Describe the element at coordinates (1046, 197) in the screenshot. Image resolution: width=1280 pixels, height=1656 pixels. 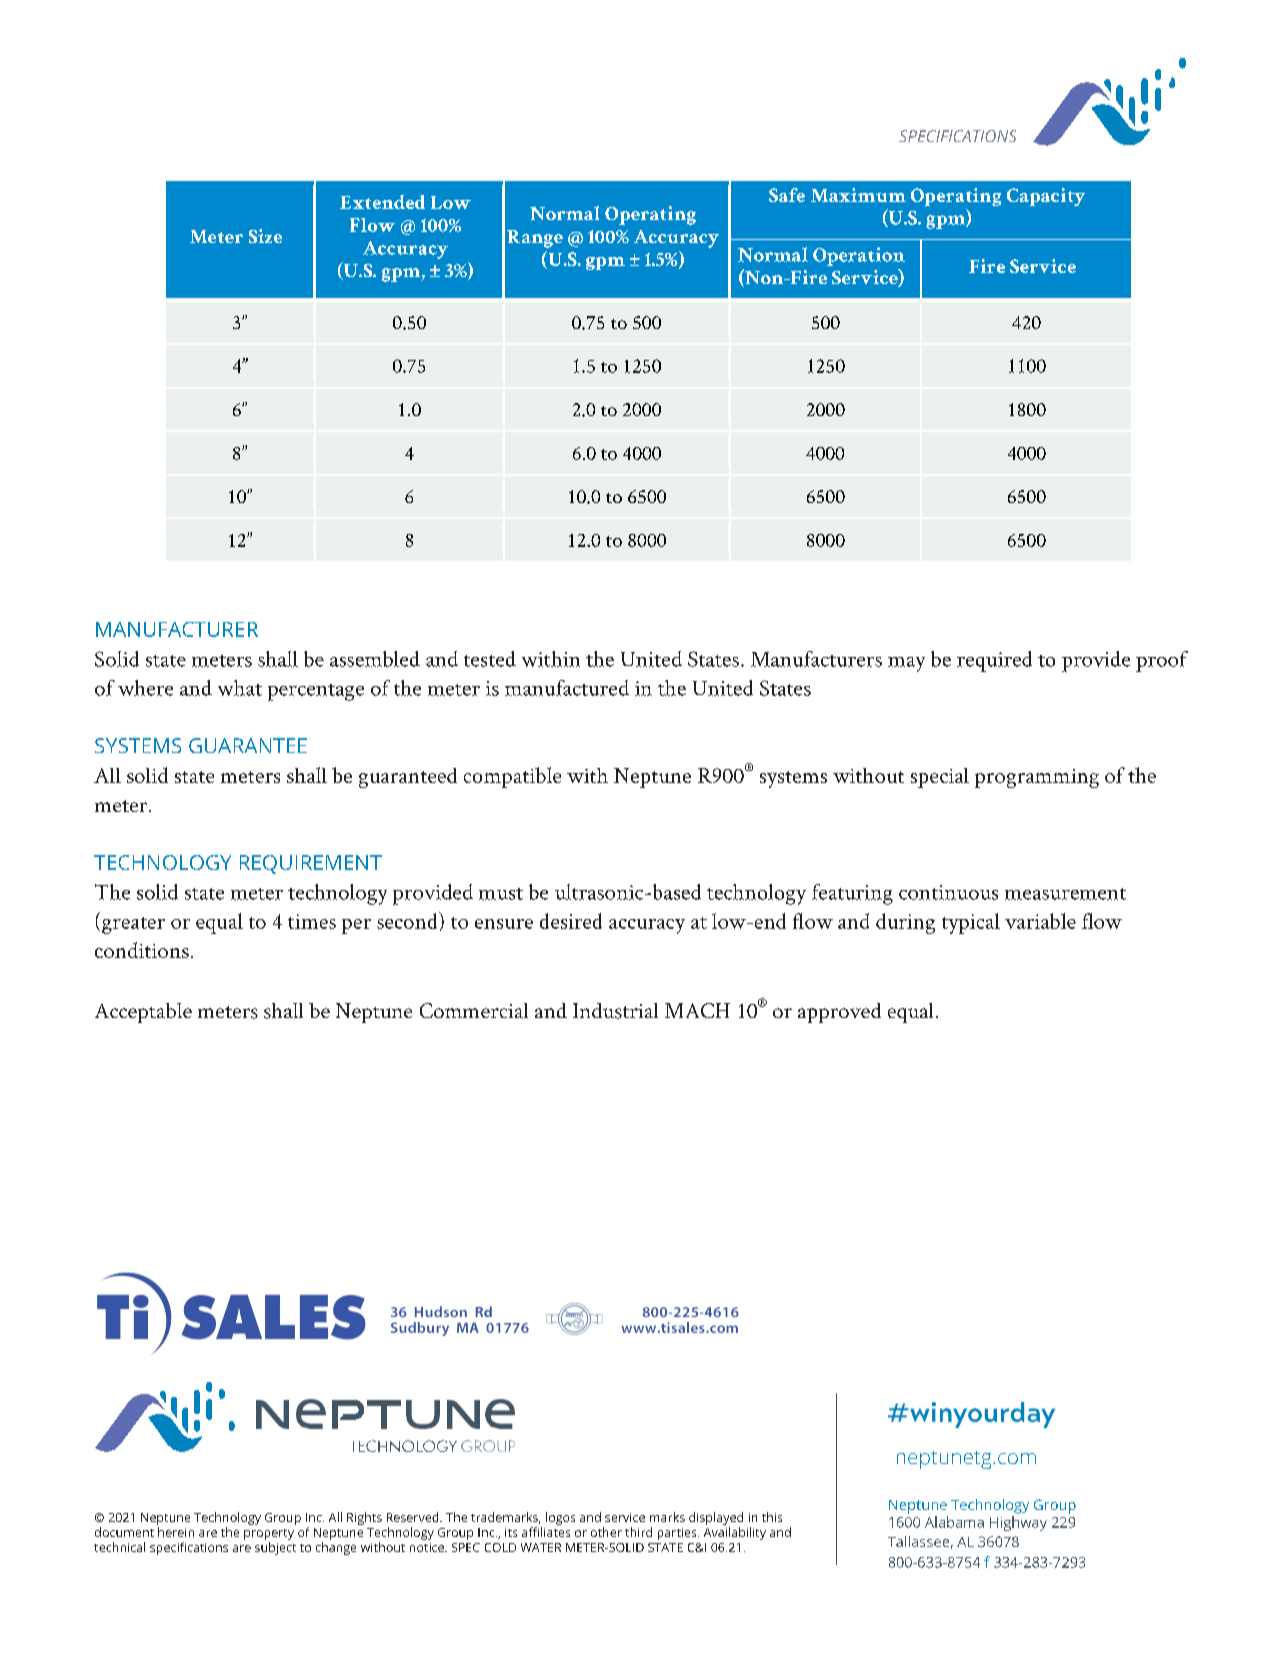
I see `Capacity` at that location.
